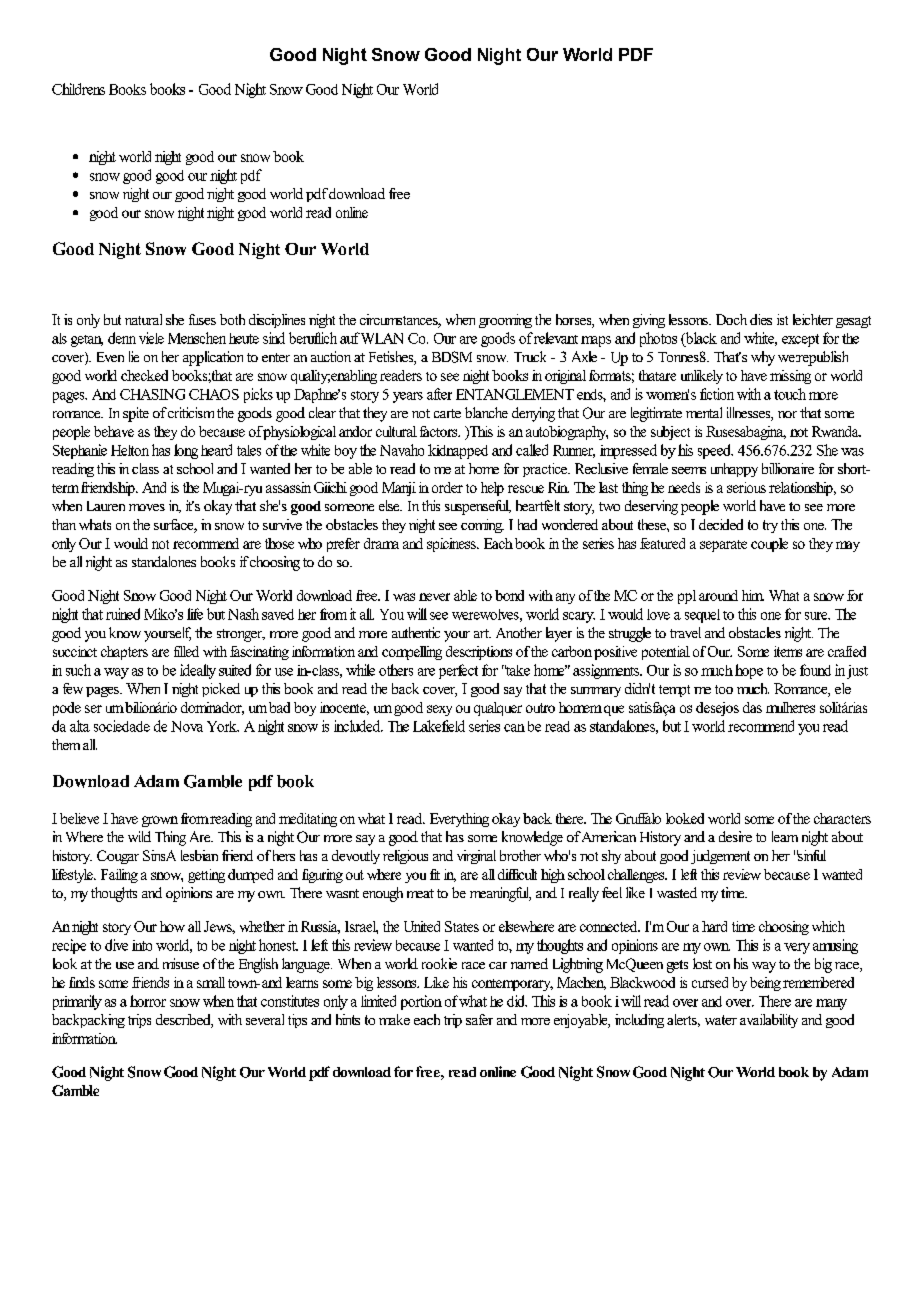  I want to click on spiciness, so click(452, 545).
